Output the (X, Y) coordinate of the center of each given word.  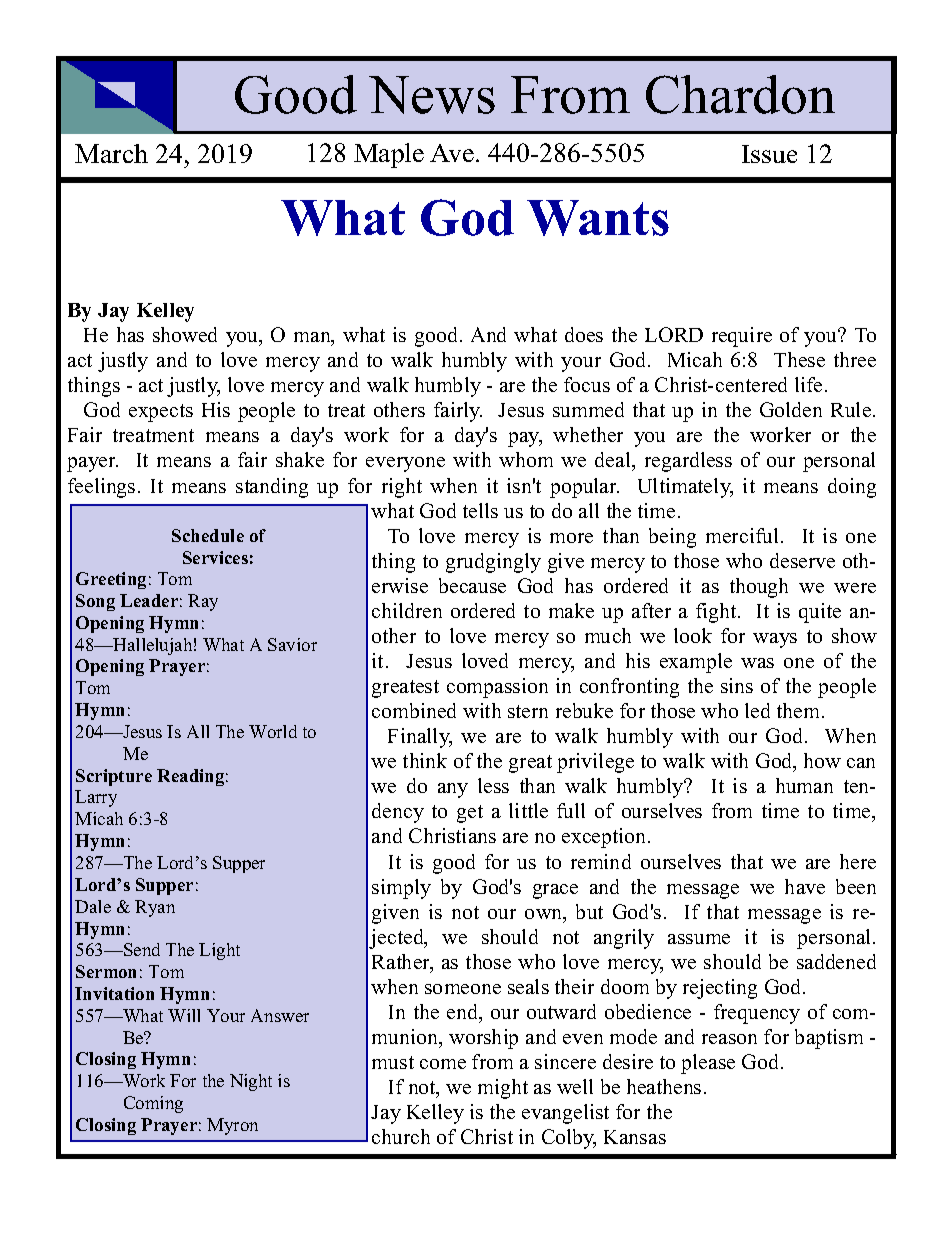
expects (161, 413)
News (432, 95)
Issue (769, 154)
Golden (791, 409)
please (708, 1064)
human (804, 785)
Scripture (114, 777)
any (453, 790)
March (111, 153)
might (503, 1089)
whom (526, 459)
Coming (153, 1104)
